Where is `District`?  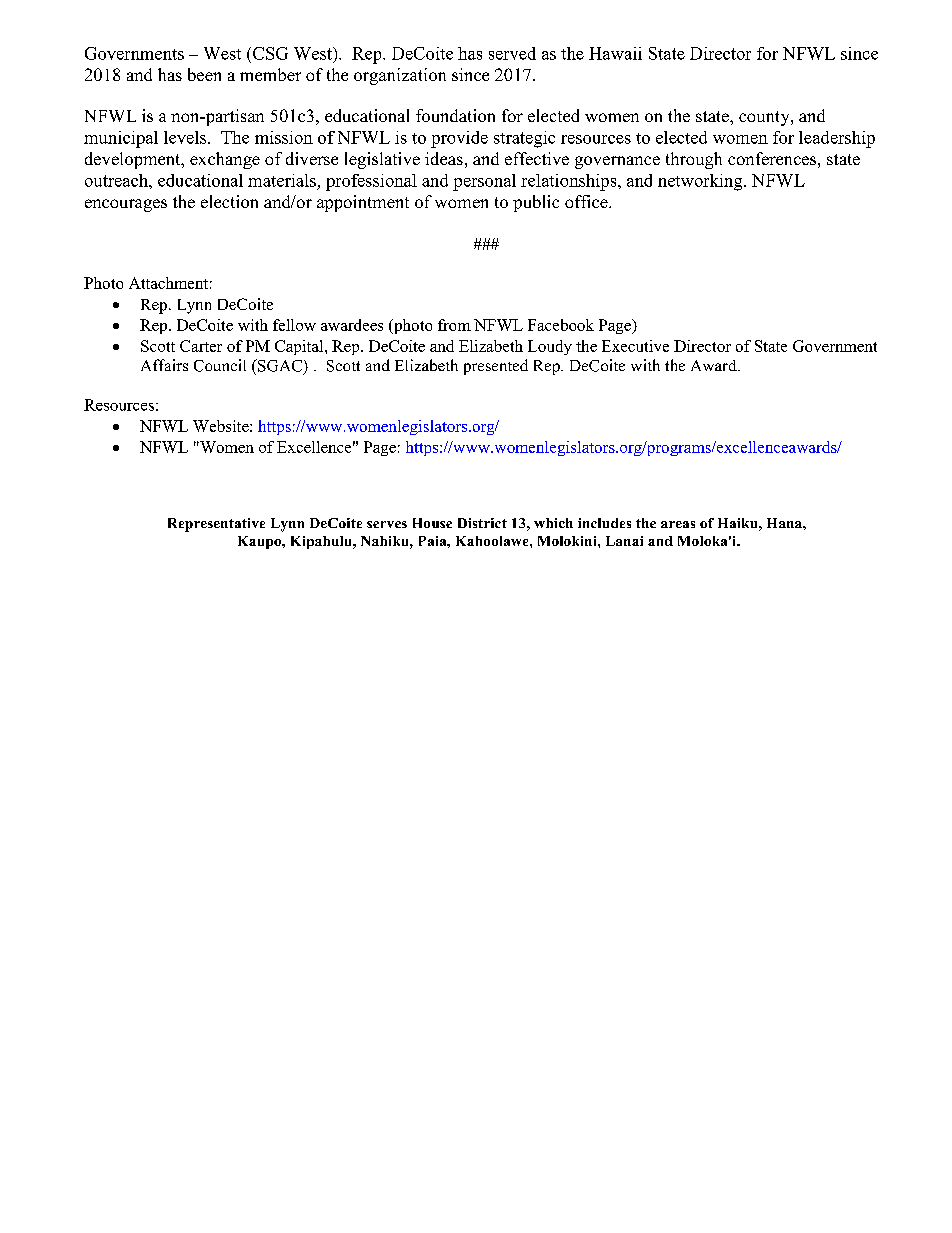 District is located at coordinates (482, 523).
